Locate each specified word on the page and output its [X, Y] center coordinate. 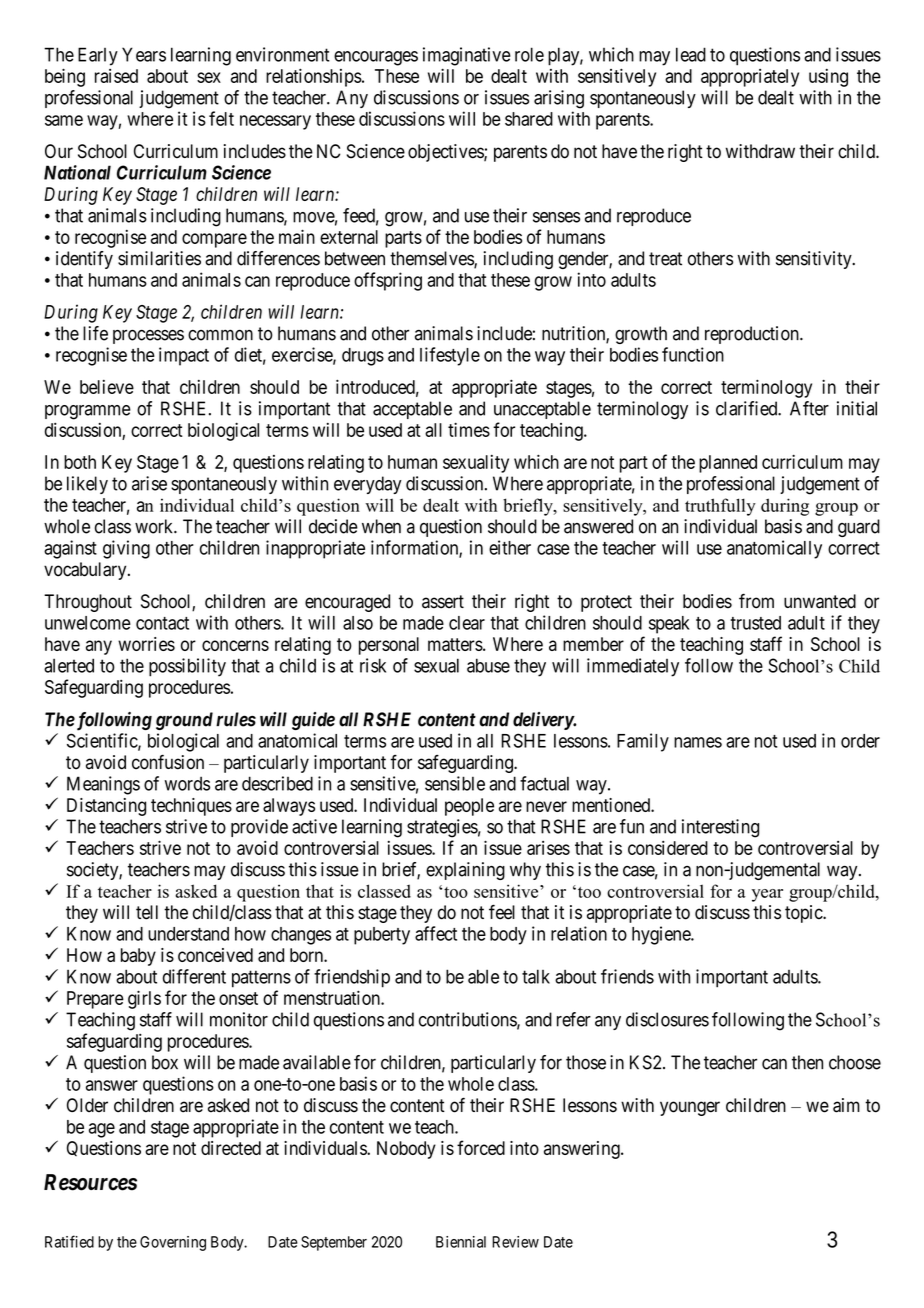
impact [184, 356]
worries [146, 644]
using [828, 78]
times [469, 429]
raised [116, 76]
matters [455, 644]
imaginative [467, 56]
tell [147, 912]
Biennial [461, 1242]
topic [804, 914]
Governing [173, 1243]
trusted [756, 623]
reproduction [753, 335]
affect [436, 933]
